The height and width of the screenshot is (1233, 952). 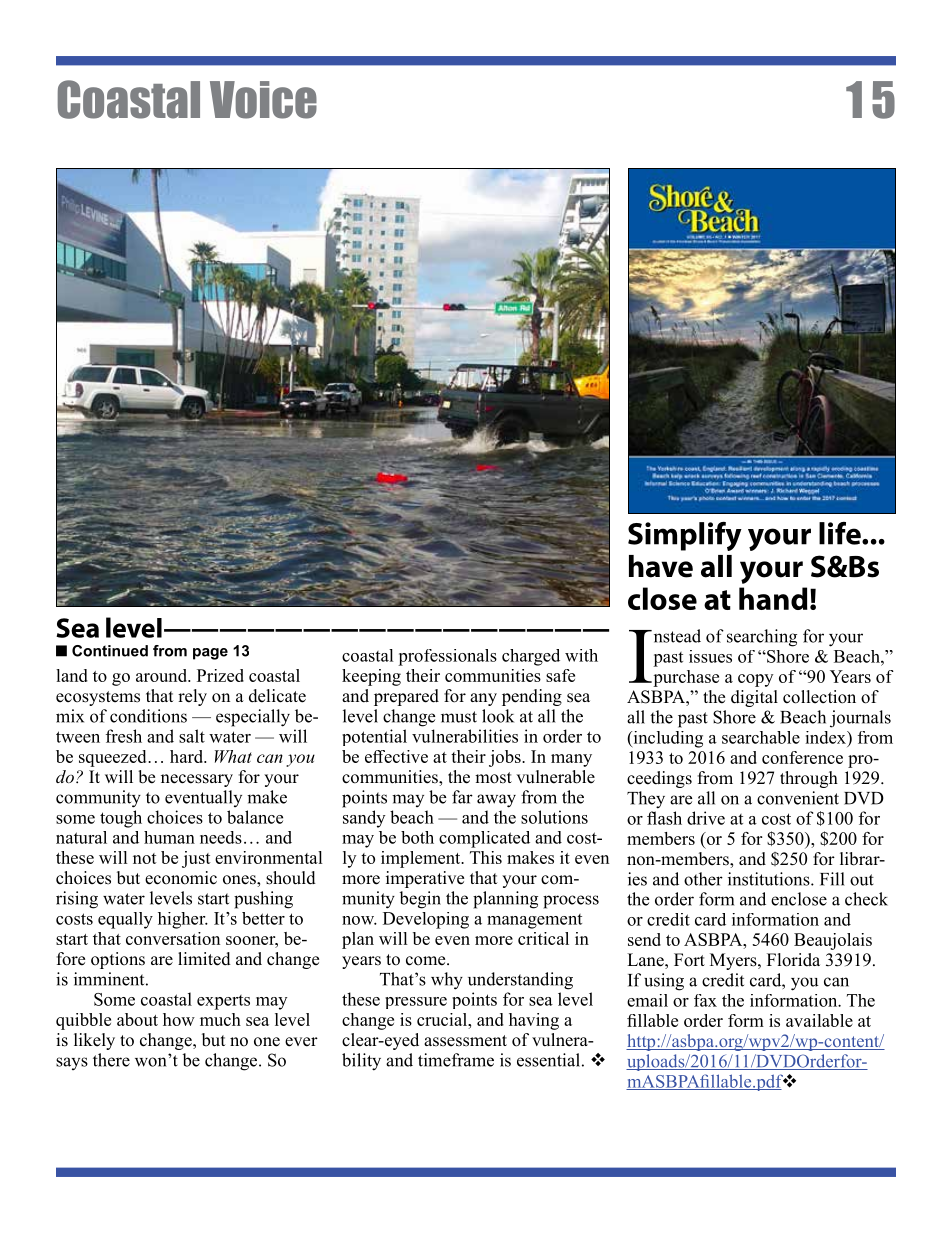 What do you see at coordinates (148, 716) in the screenshot?
I see `conditions` at bounding box center [148, 716].
